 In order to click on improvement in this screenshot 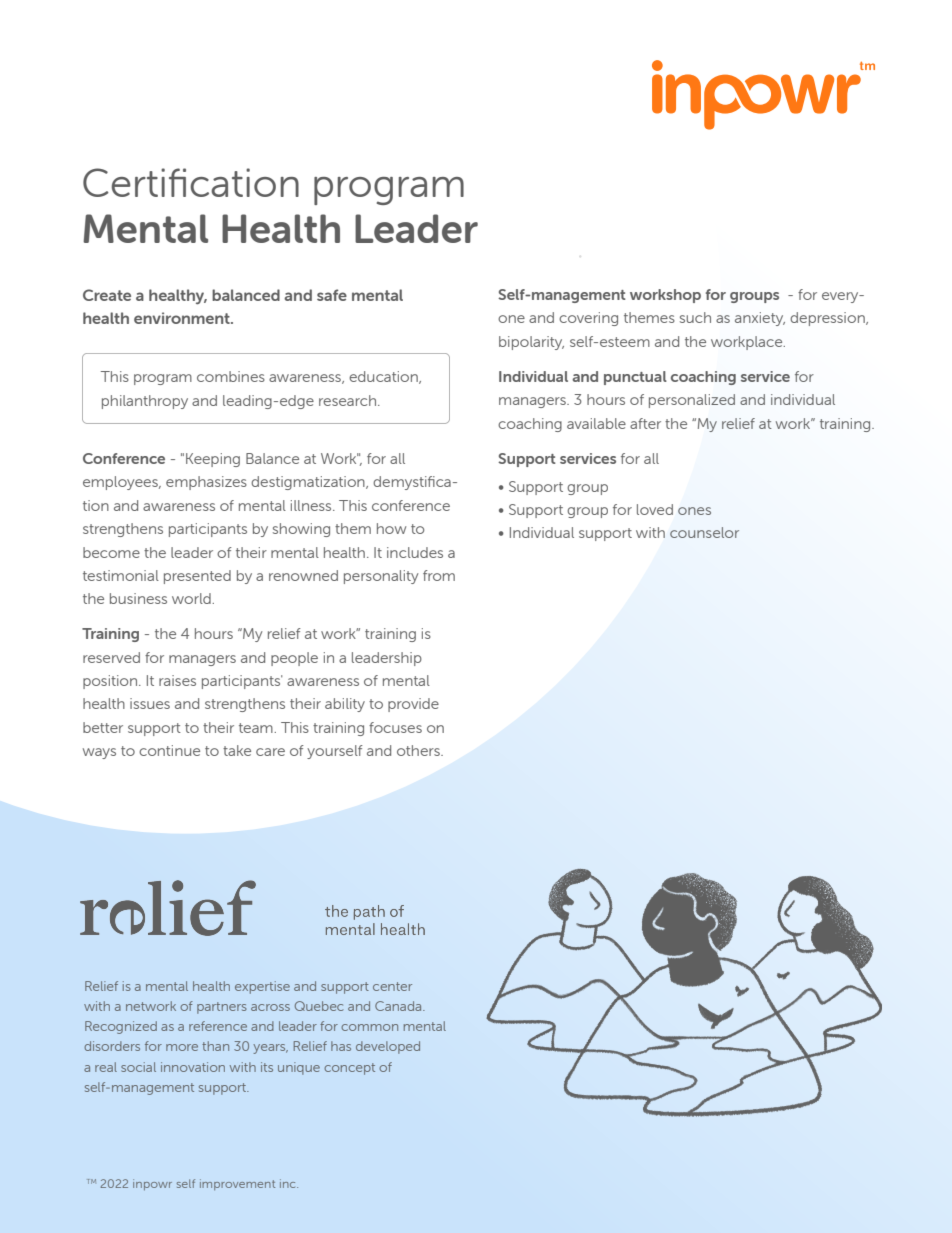, I will do `click(237, 1184)`.
